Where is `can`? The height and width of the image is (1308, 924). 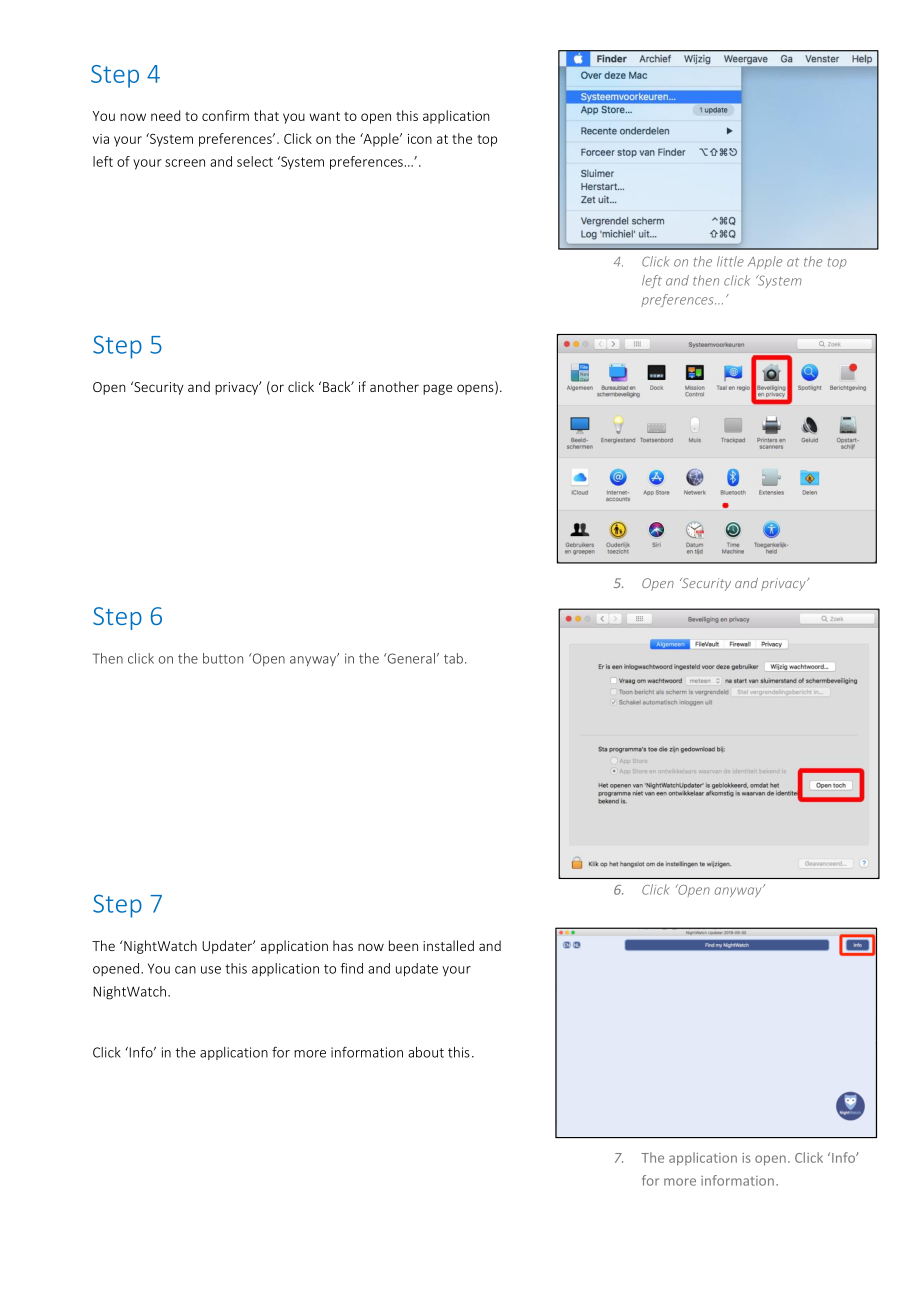 can is located at coordinates (185, 970).
